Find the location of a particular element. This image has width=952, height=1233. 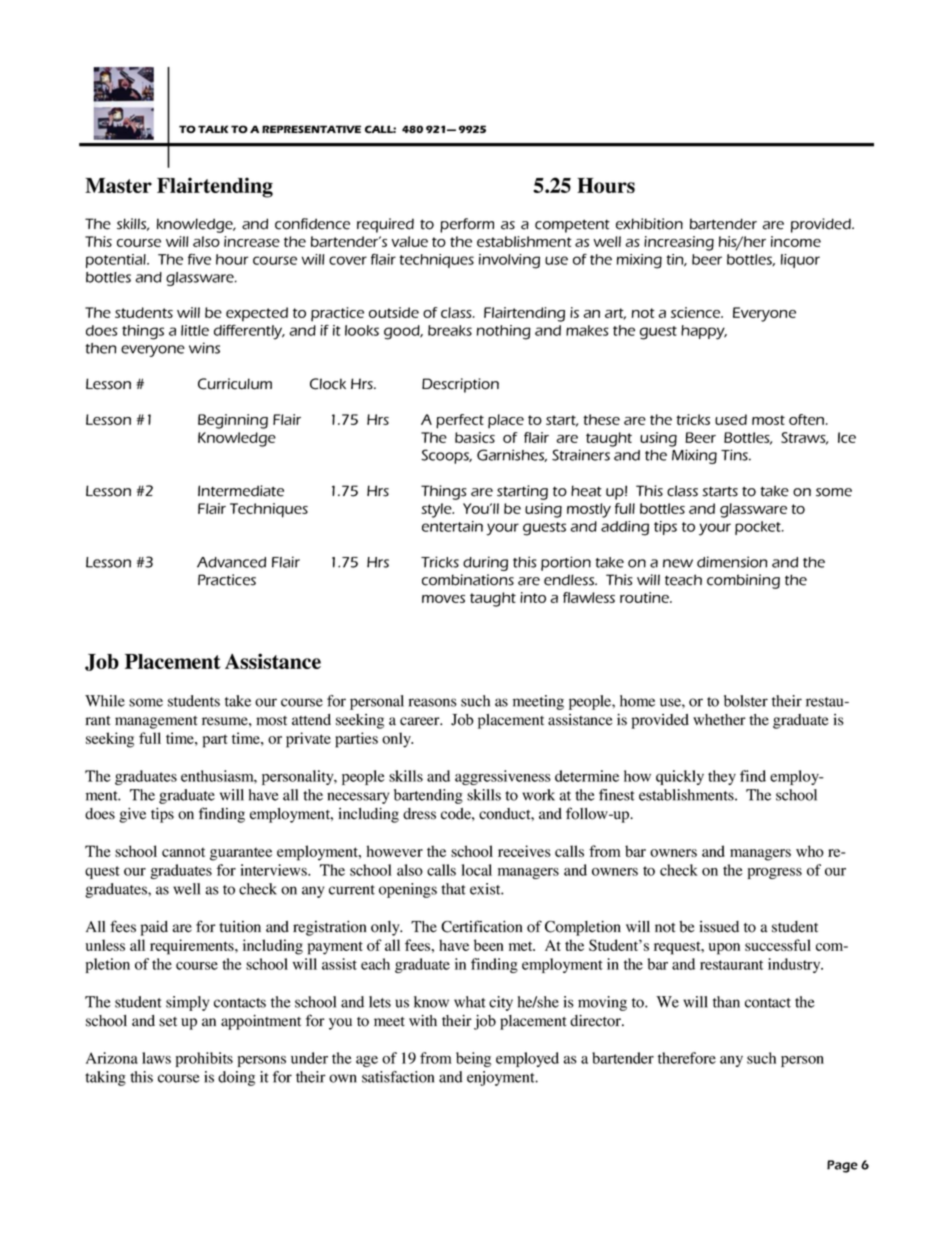

perform is located at coordinates (467, 225).
